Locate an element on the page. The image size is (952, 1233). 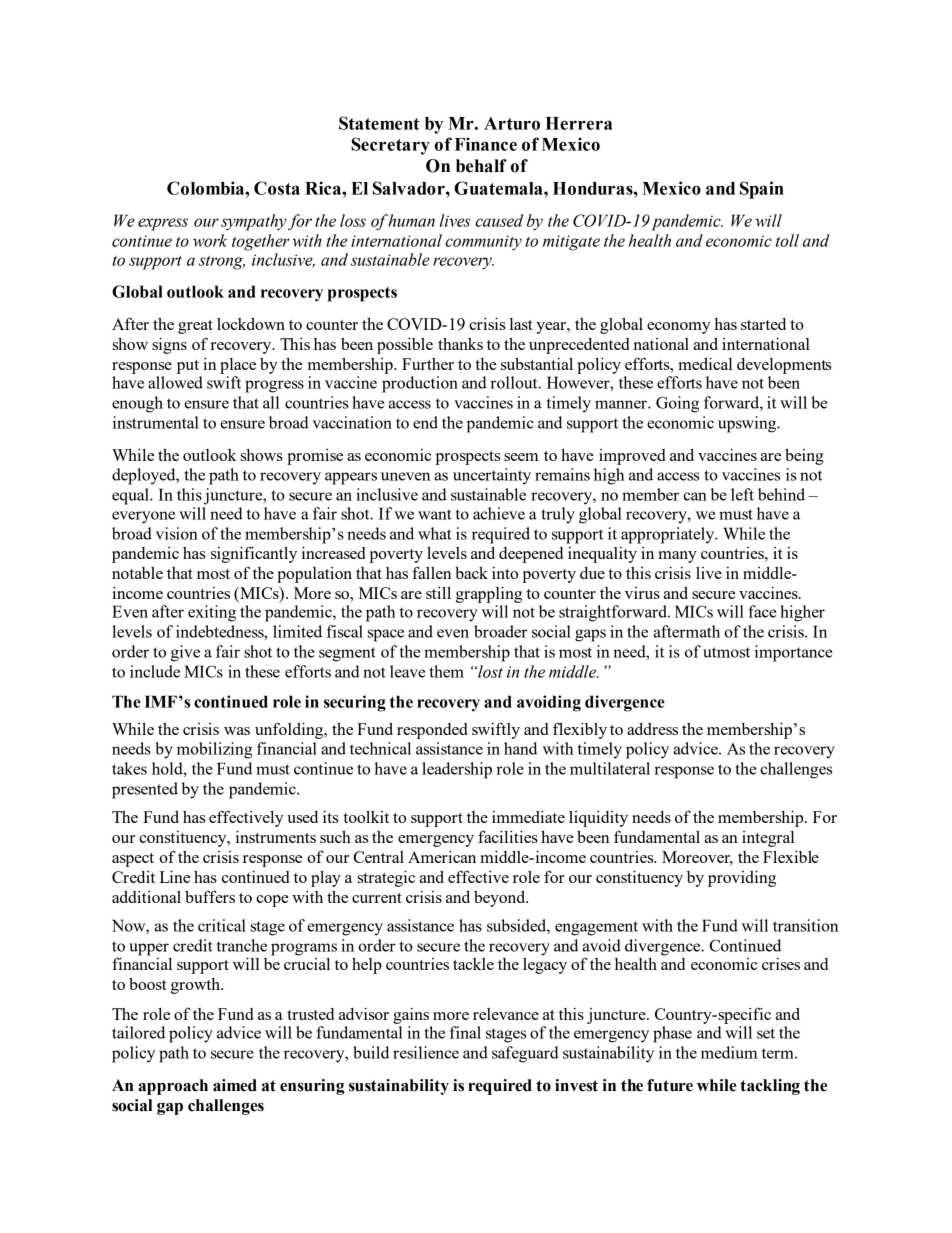
aimed is located at coordinates (235, 1085).
